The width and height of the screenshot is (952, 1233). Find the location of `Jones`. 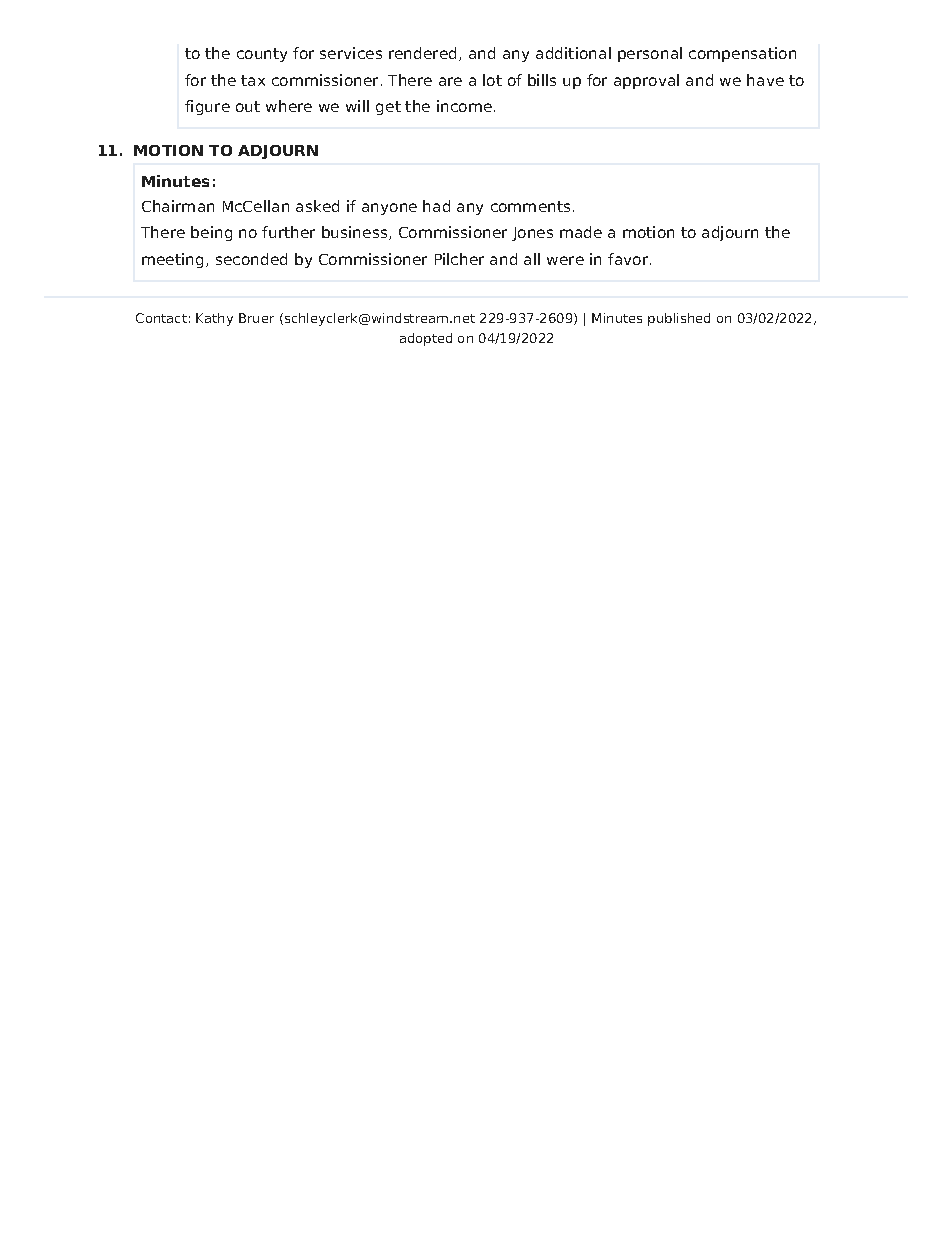

Jones is located at coordinates (532, 234).
